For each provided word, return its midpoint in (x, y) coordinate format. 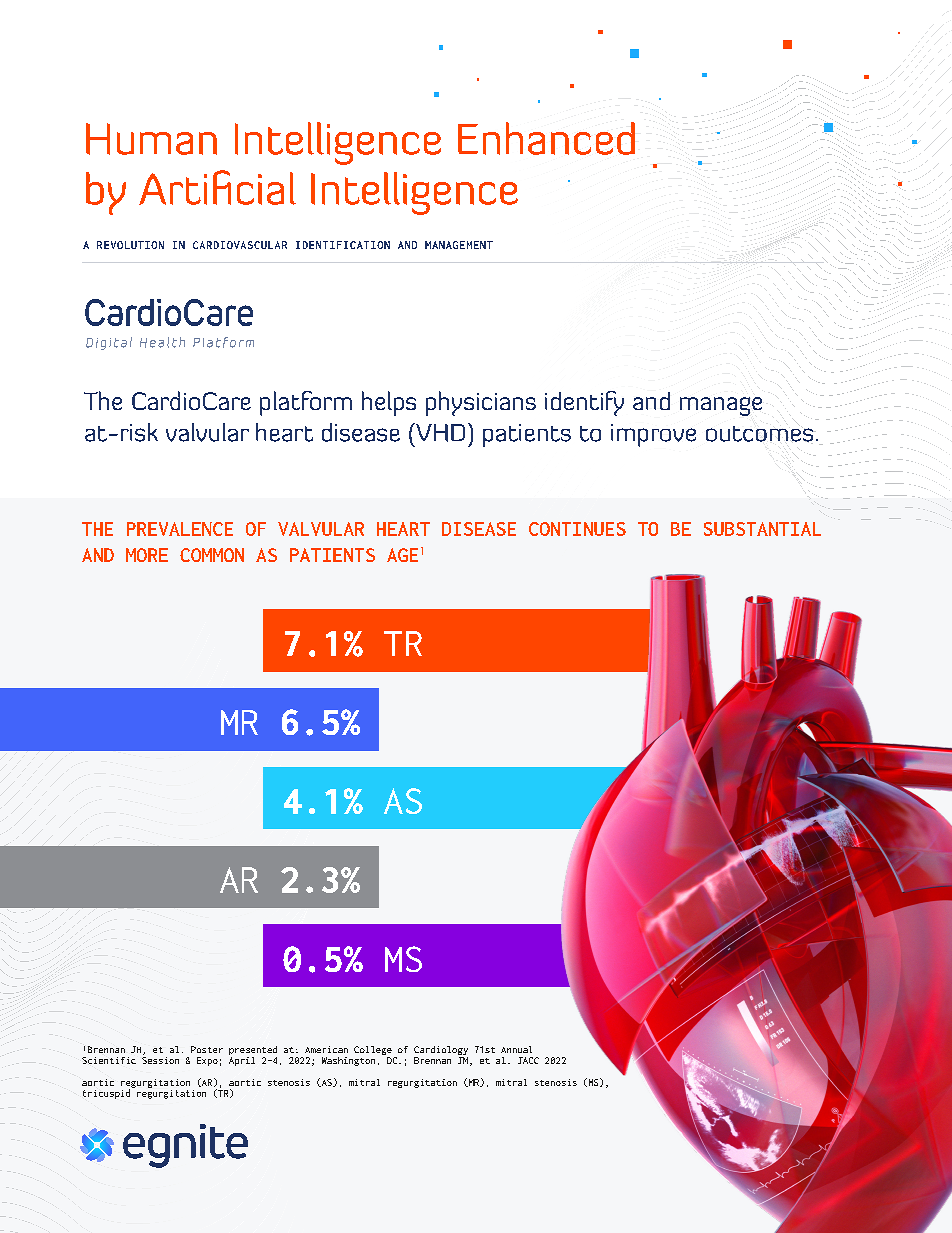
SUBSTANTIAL (762, 529)
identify (584, 403)
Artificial (217, 187)
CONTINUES (577, 529)
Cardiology (441, 1052)
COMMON (212, 555)
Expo (207, 1061)
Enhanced (546, 138)
